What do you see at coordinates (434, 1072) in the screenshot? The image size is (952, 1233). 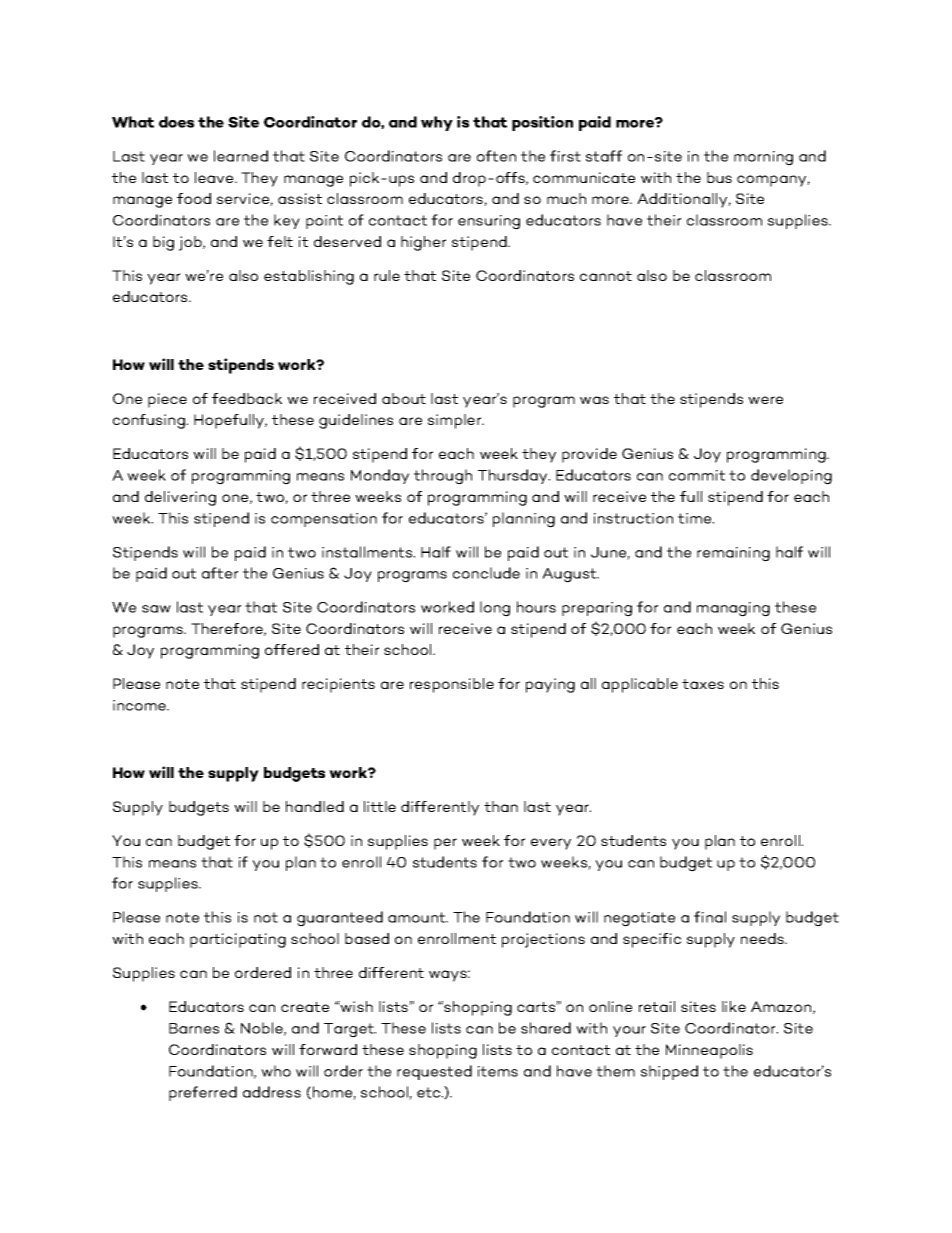 I see `requested` at bounding box center [434, 1072].
